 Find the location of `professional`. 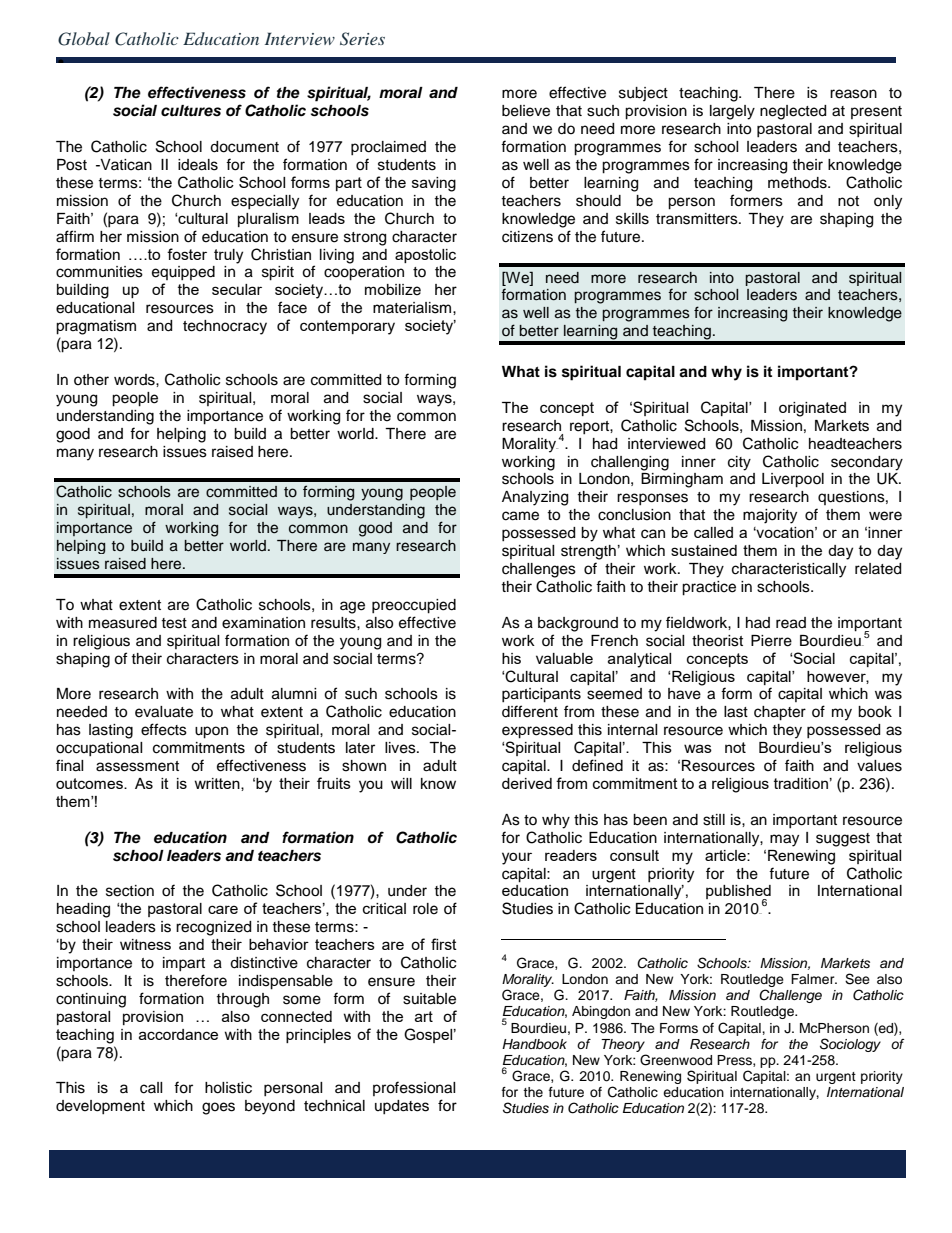

professional is located at coordinates (414, 1088).
